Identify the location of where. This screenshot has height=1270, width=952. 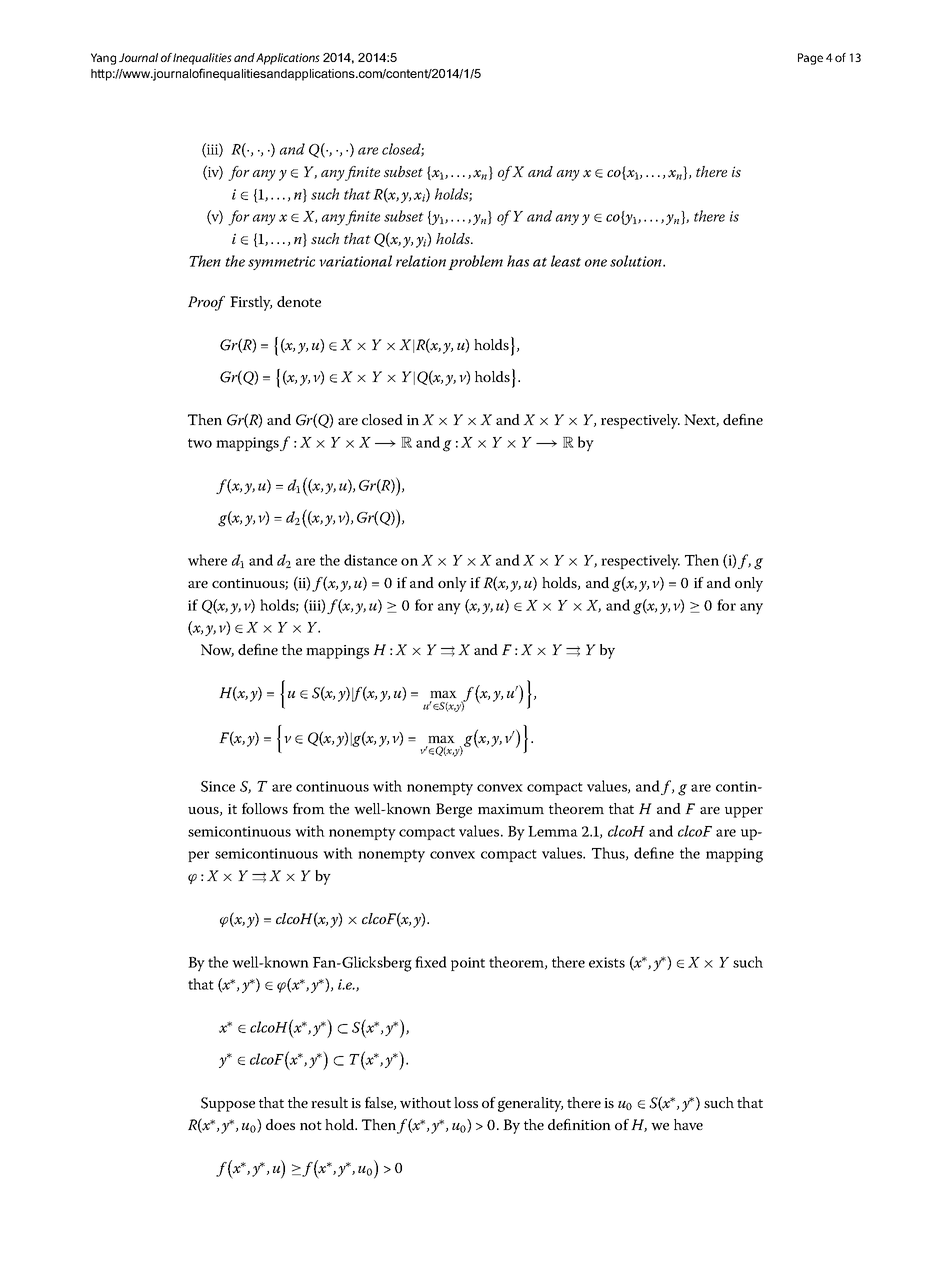
(207, 560).
